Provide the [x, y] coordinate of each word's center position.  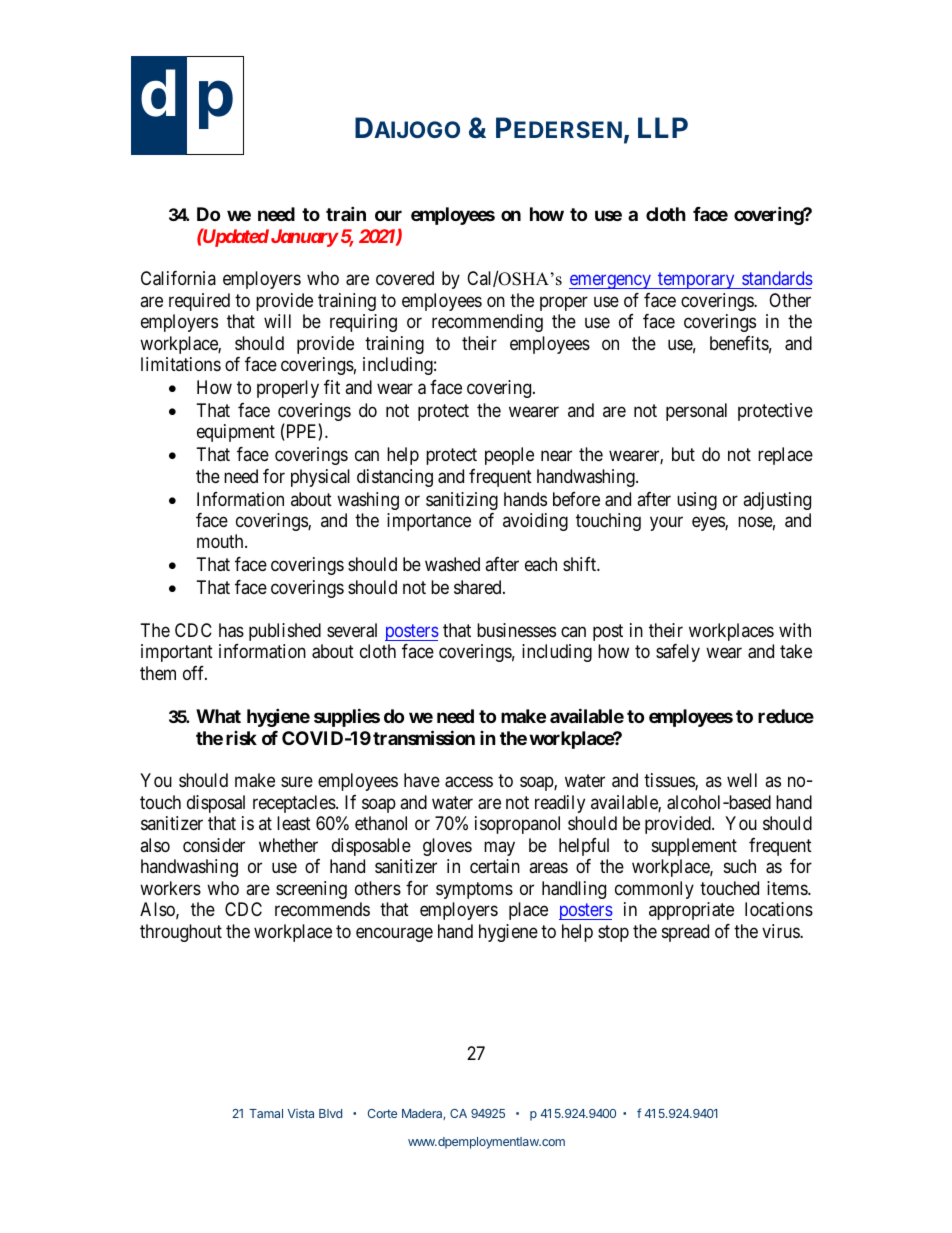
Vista [301, 1113]
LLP [663, 127]
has [231, 630]
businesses [516, 630]
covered [405, 278]
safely [678, 653]
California [178, 278]
